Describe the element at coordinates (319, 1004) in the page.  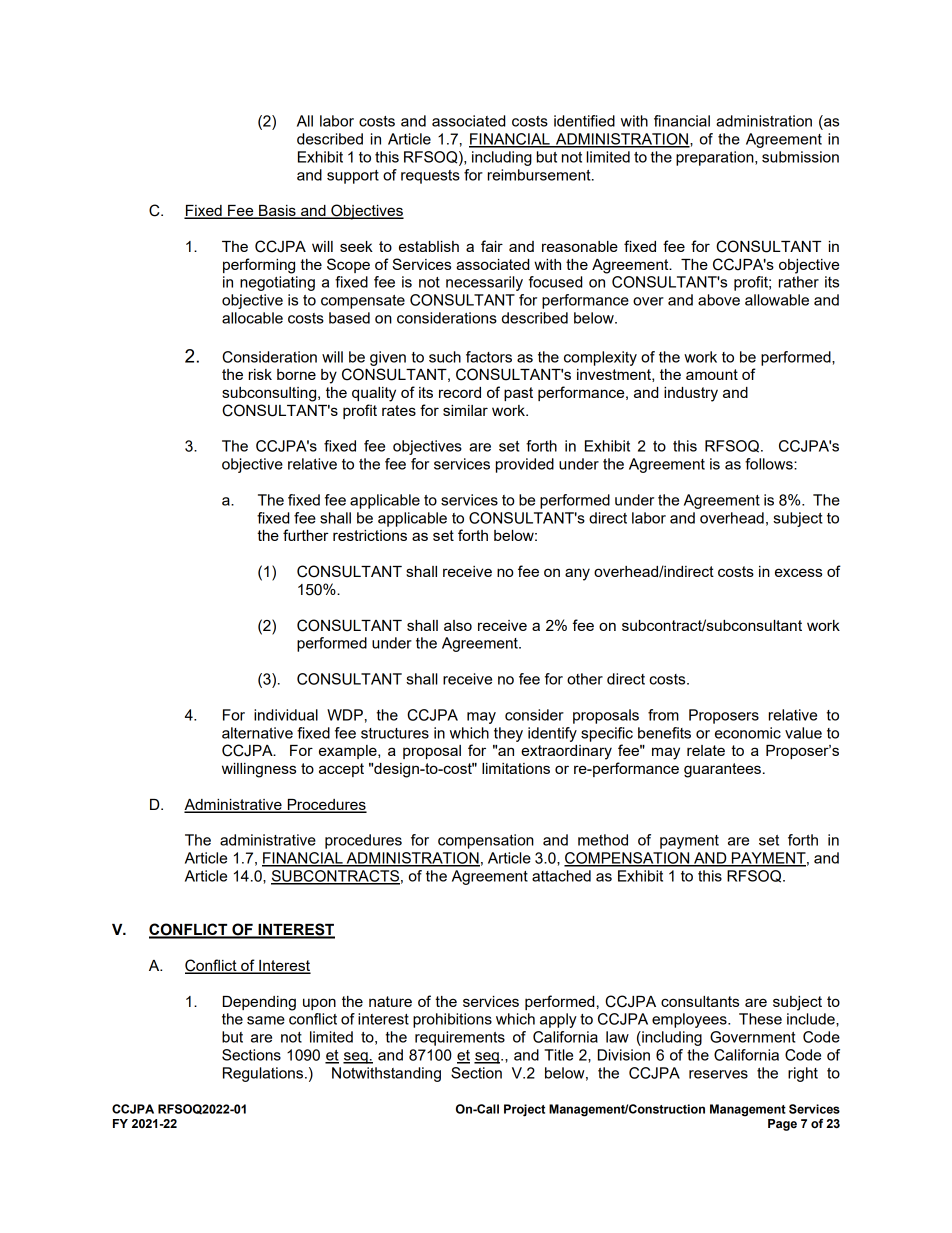
I see `upon` at that location.
